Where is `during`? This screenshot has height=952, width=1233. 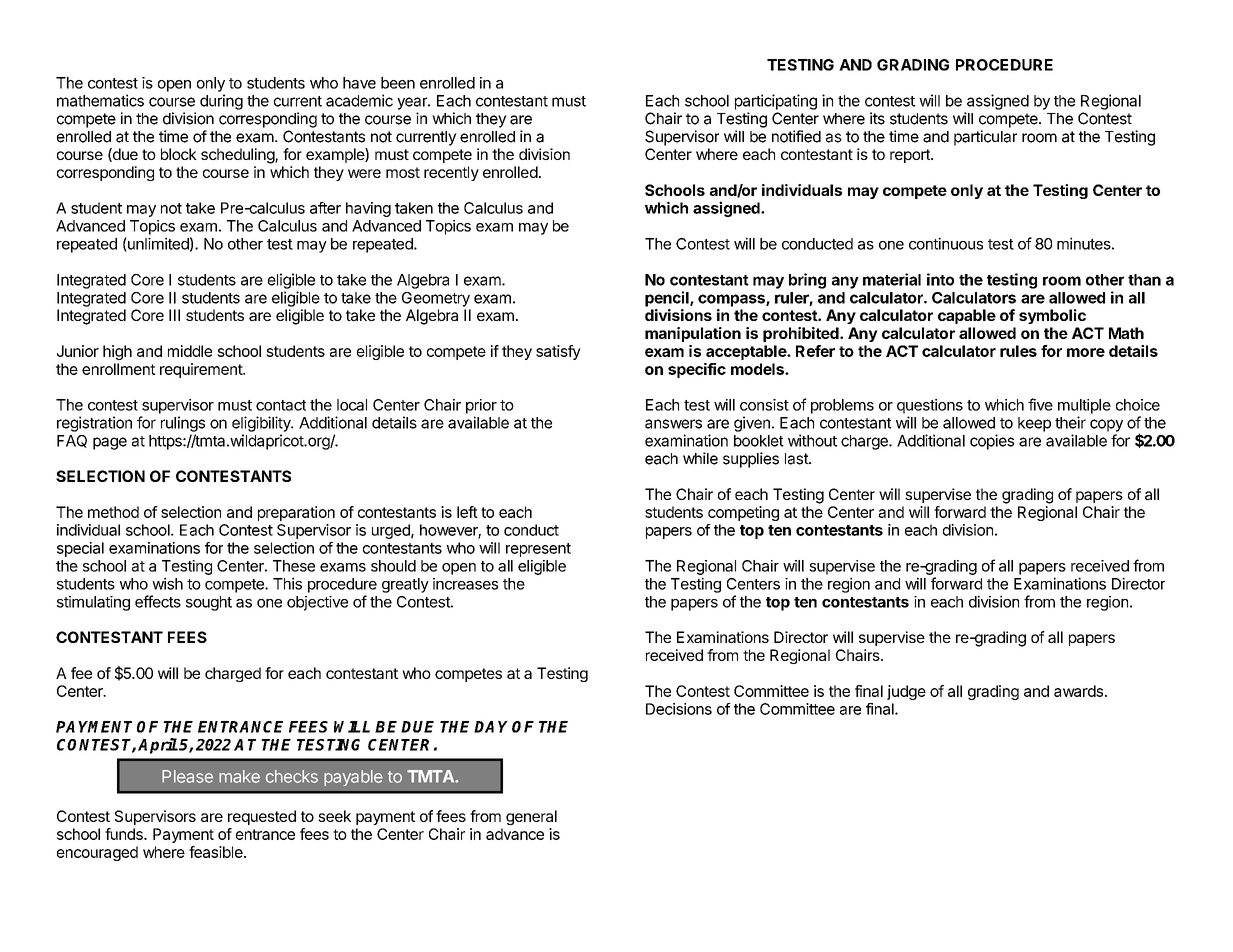 during is located at coordinates (221, 102).
